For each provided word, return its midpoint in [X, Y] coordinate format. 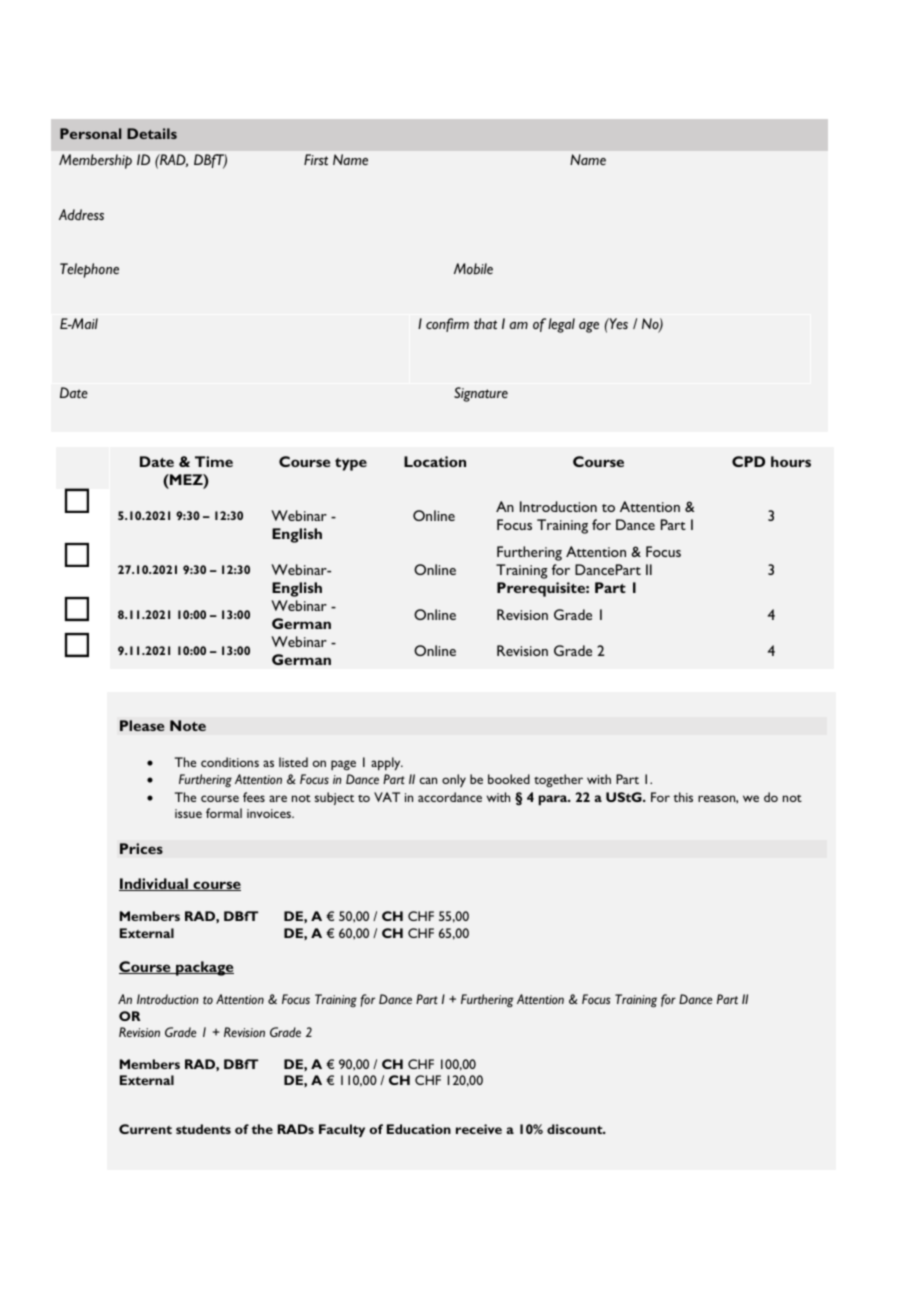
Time [214, 461]
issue [188, 813]
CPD [748, 461]
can [428, 780]
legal [561, 325]
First [316, 159]
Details [152, 133]
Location [435, 461]
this [683, 797]
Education [419, 1129]
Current [145, 1129]
